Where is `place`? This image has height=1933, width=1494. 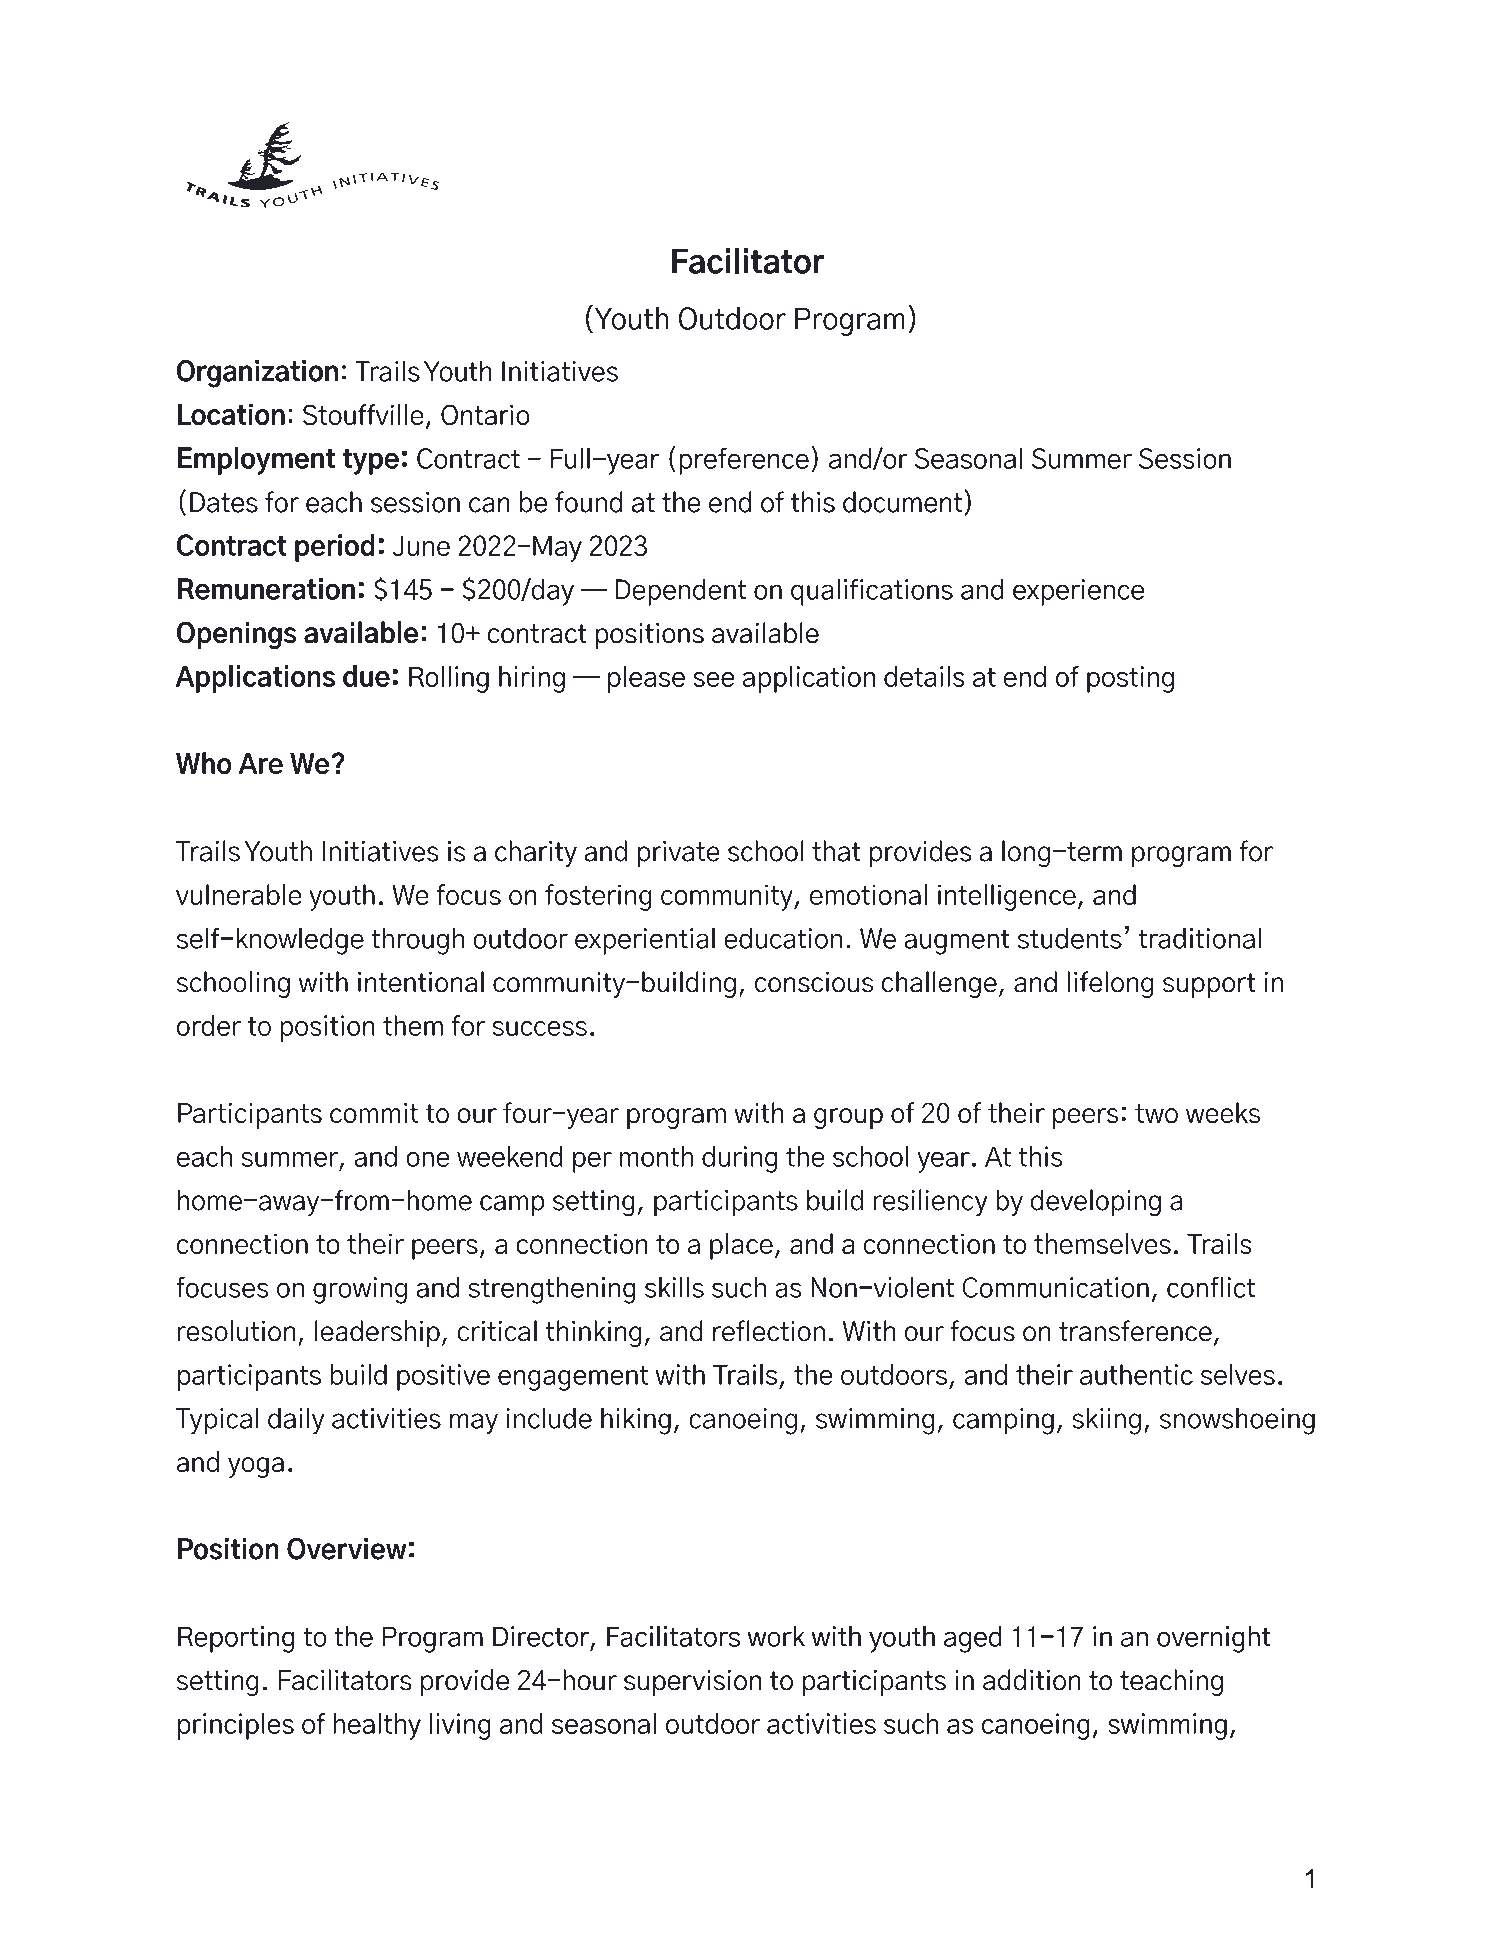 place is located at coordinates (741, 1246).
